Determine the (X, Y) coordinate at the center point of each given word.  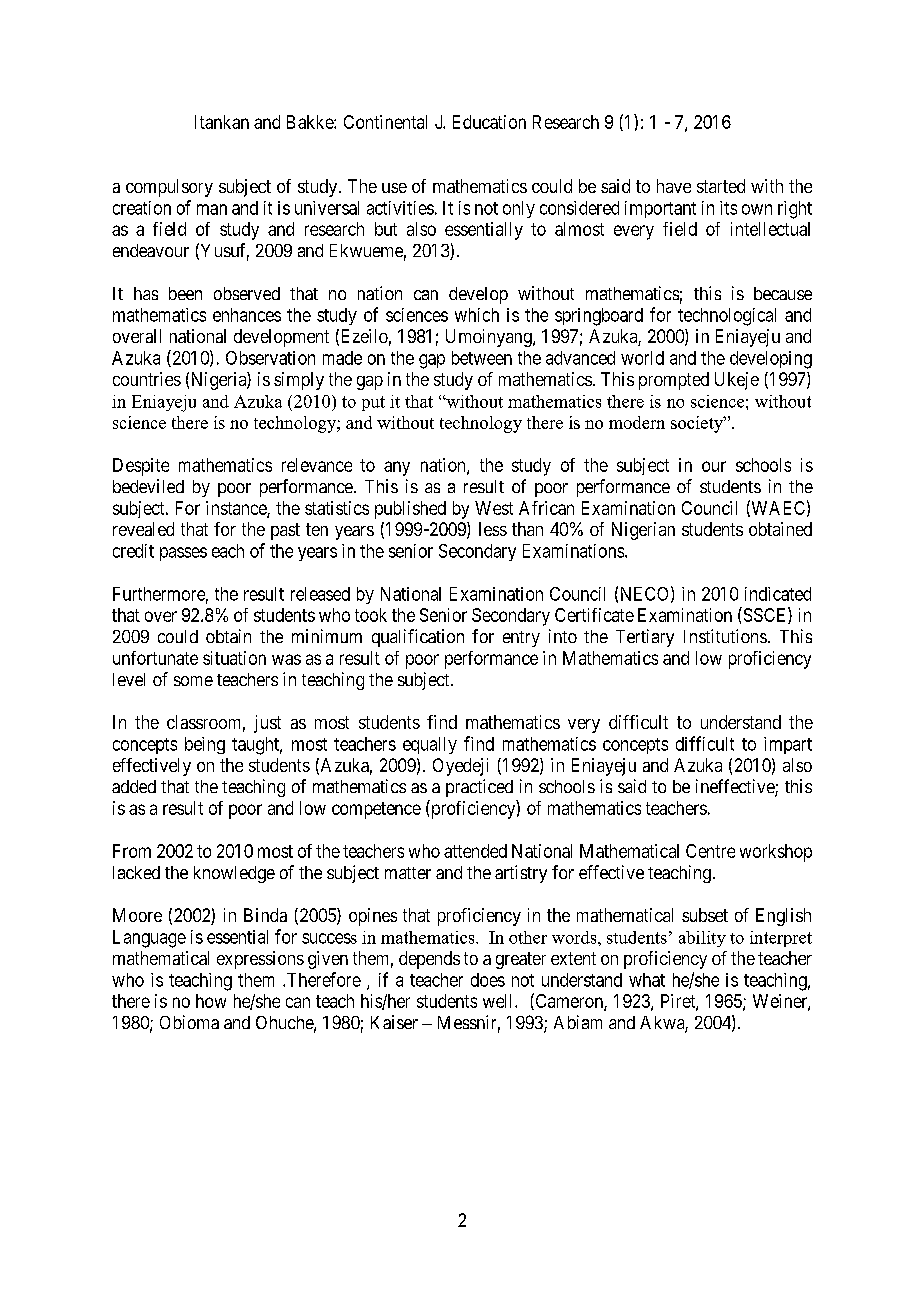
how (211, 1001)
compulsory (169, 188)
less (493, 529)
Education (489, 122)
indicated (778, 594)
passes (183, 554)
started (721, 186)
